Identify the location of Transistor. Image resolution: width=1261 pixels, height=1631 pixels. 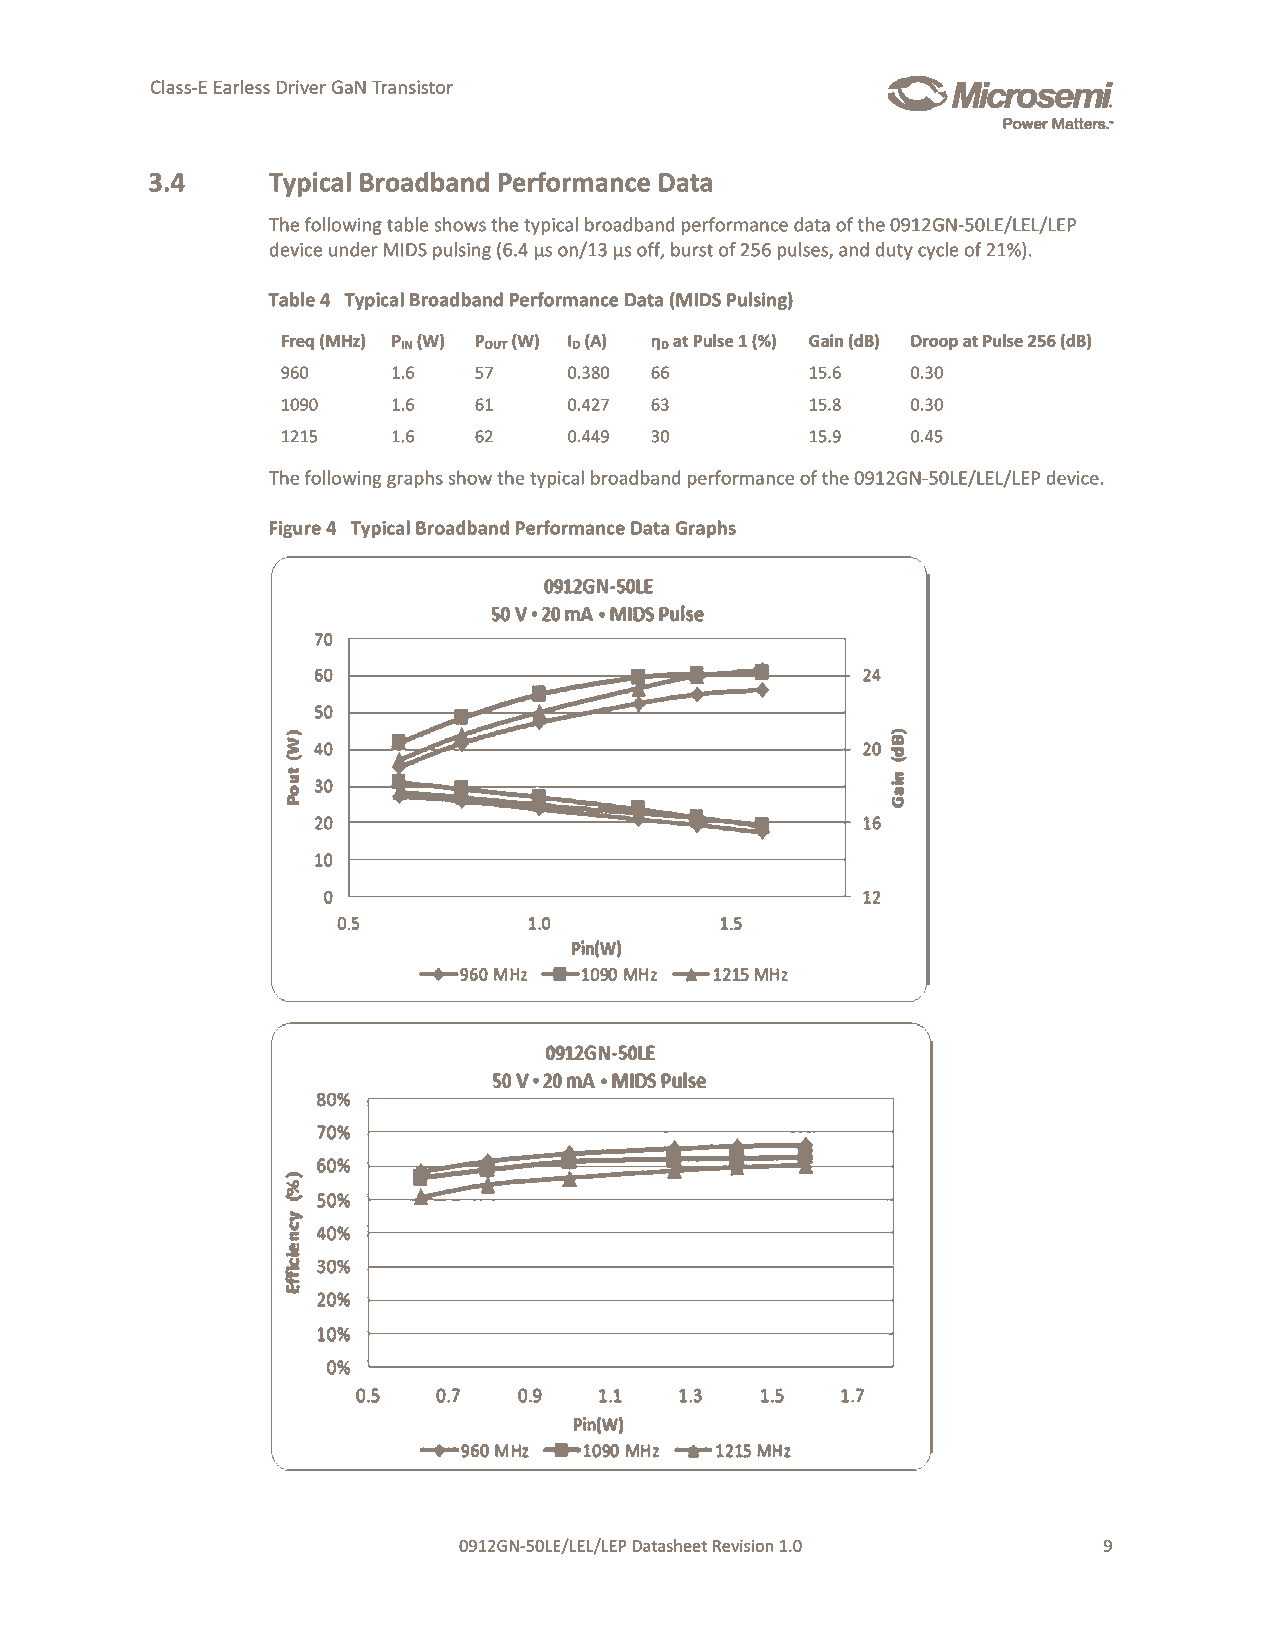
(412, 87).
